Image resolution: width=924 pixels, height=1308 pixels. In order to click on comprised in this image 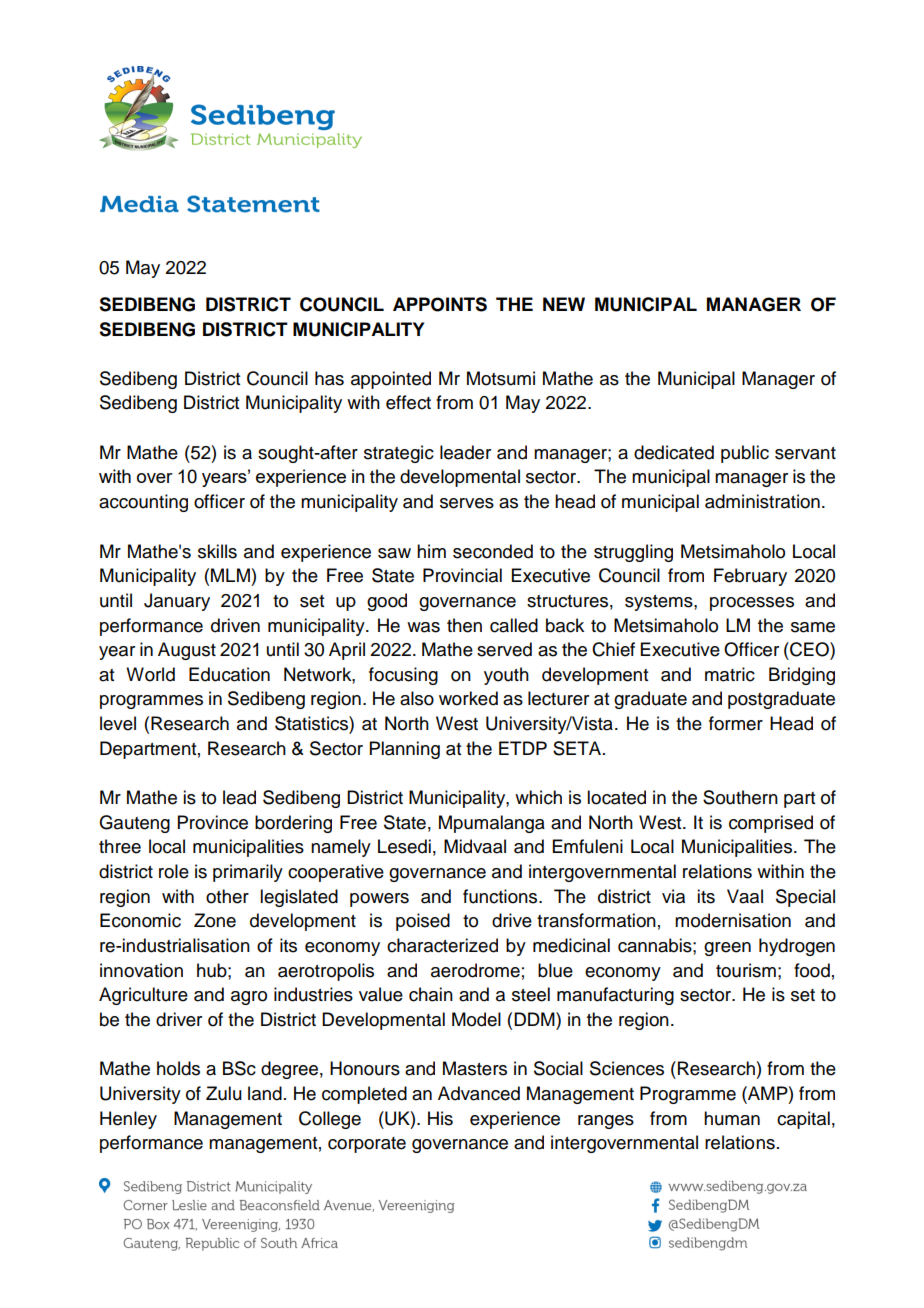, I will do `click(771, 824)`.
